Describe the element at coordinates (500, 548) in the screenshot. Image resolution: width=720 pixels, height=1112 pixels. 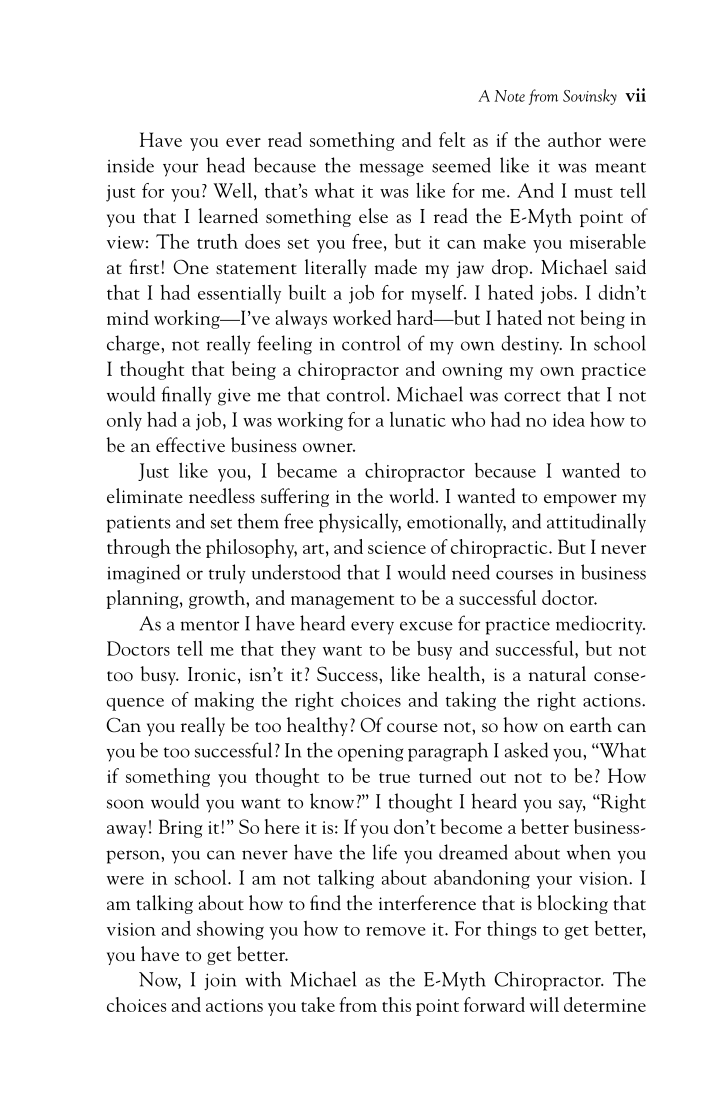
I see `chiropractic` at that location.
